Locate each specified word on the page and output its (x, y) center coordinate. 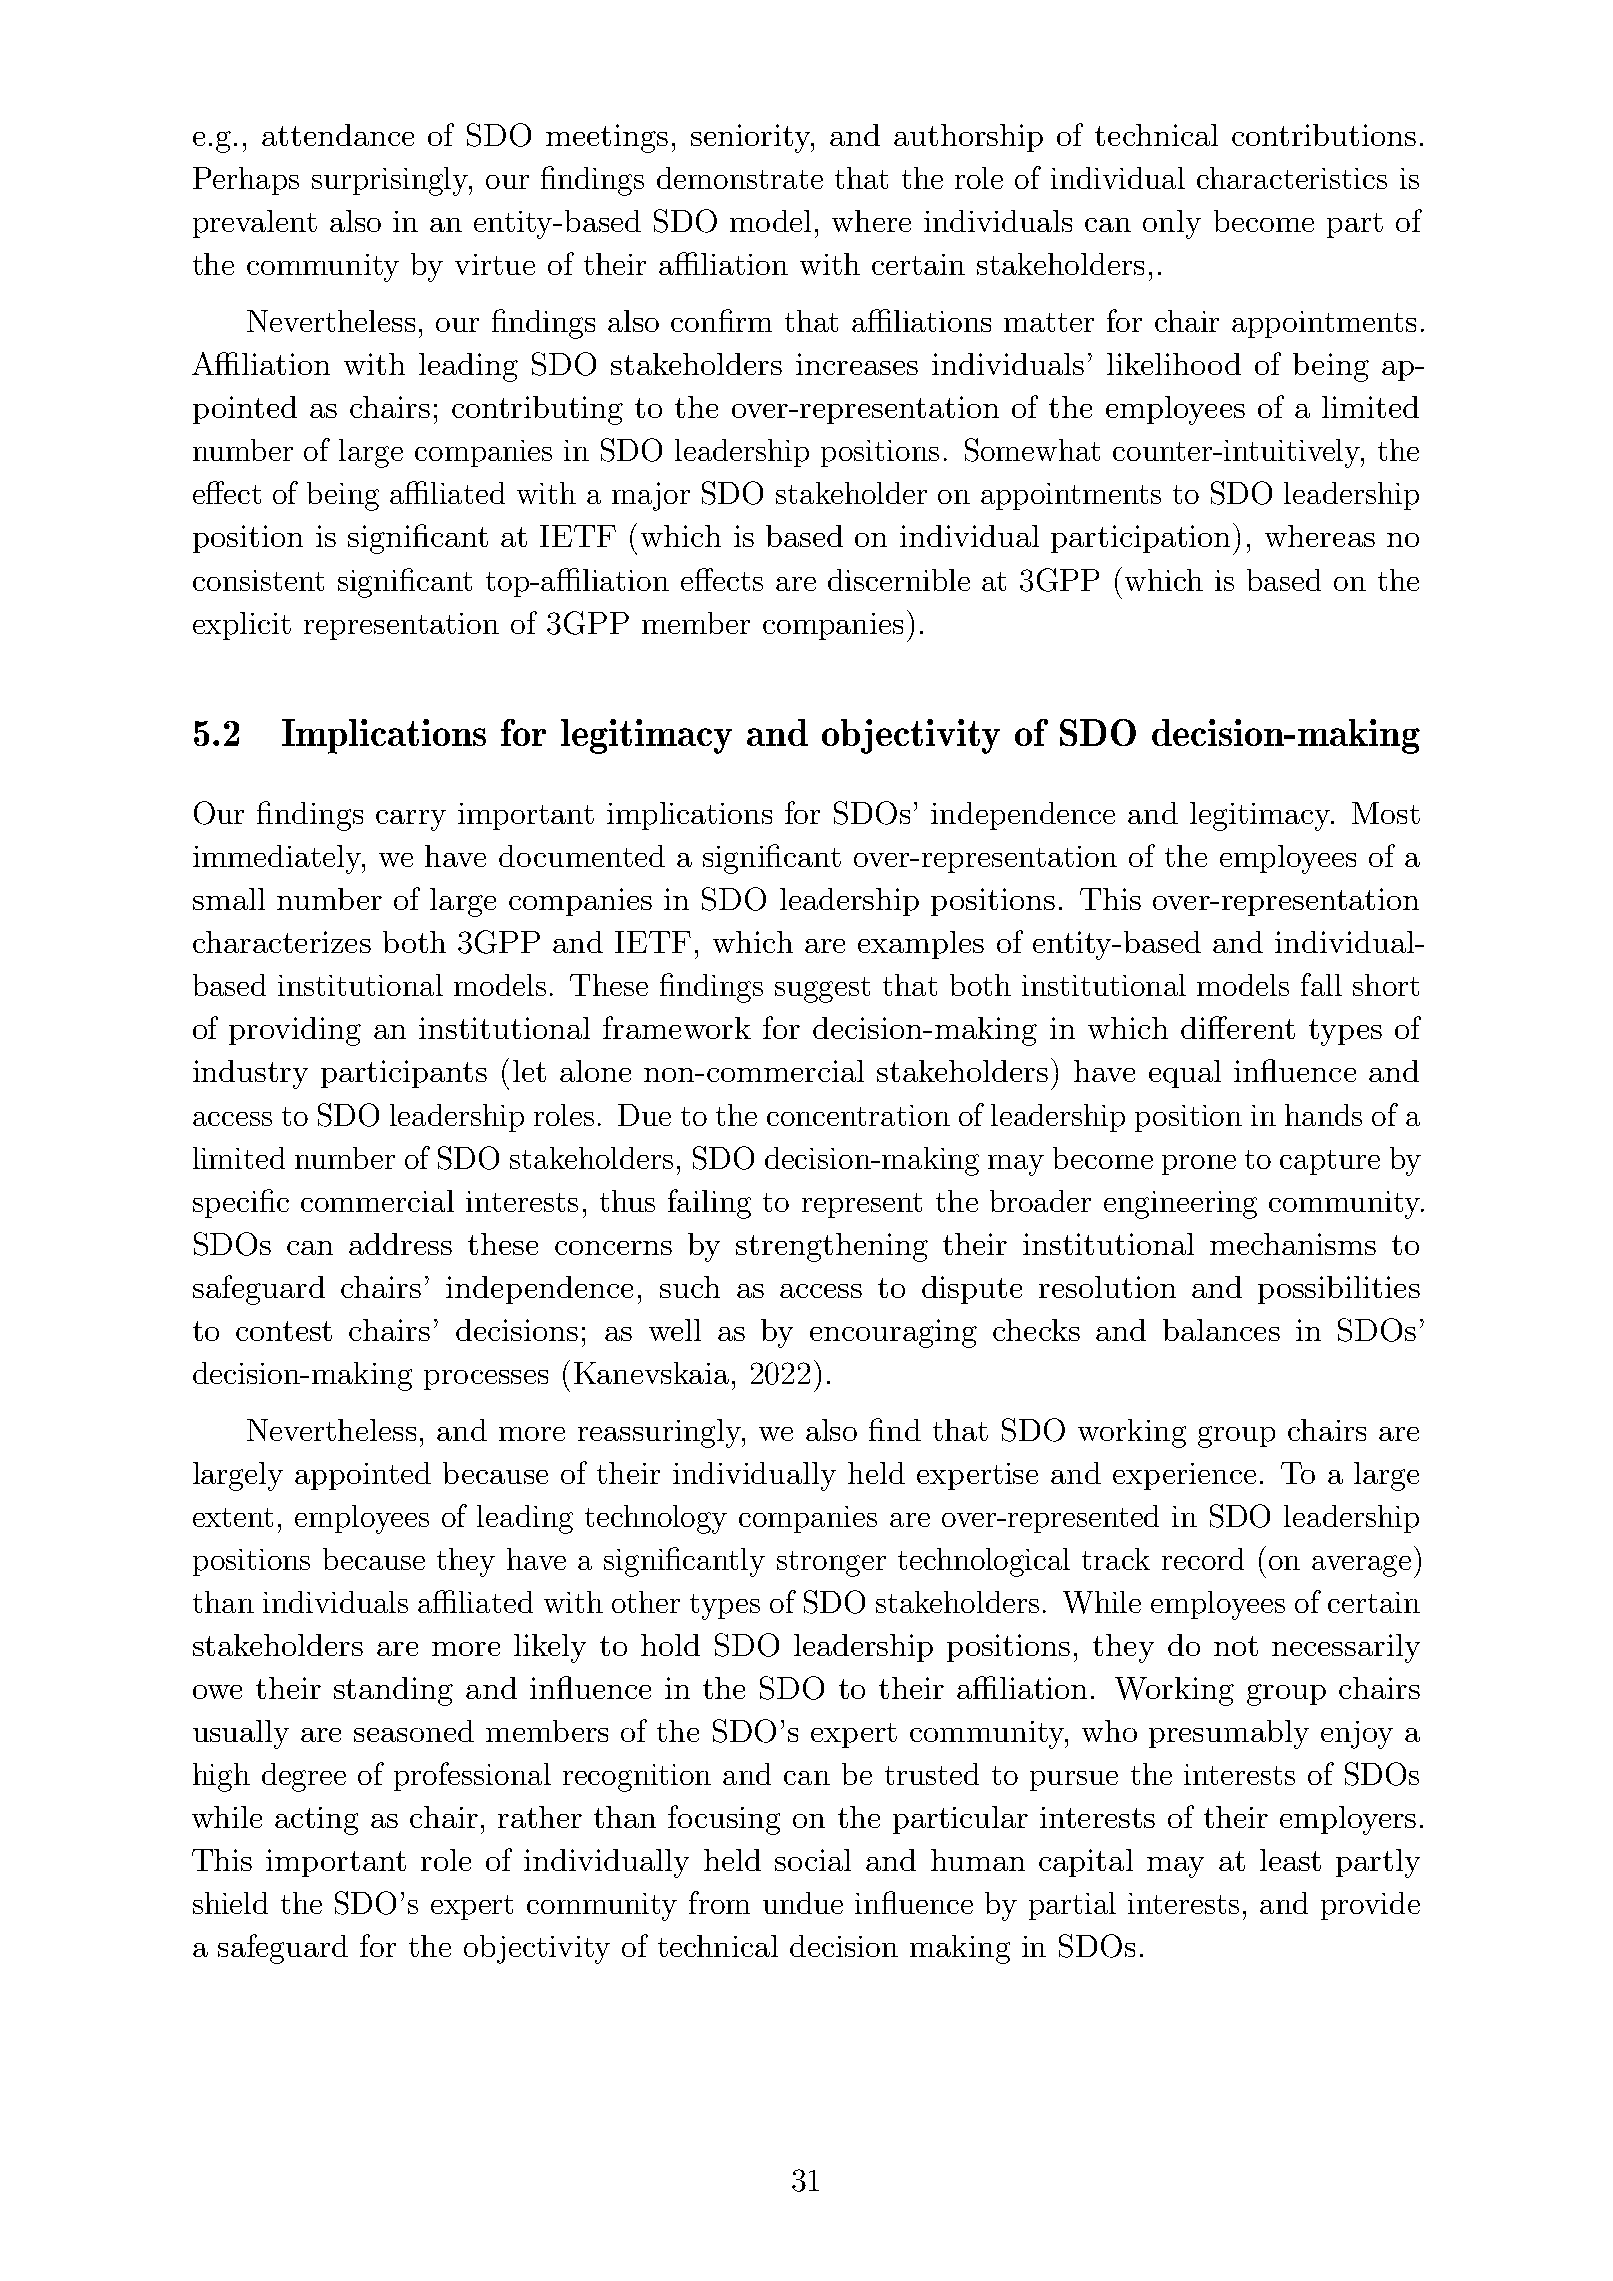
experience (1184, 1476)
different (1238, 1027)
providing (295, 1031)
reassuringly (661, 1433)
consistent (258, 580)
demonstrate (740, 178)
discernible (899, 580)
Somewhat (1032, 450)
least (1290, 1860)
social (813, 1860)
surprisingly (391, 181)
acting (316, 1821)
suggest (822, 990)
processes (486, 1380)
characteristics (1292, 178)
